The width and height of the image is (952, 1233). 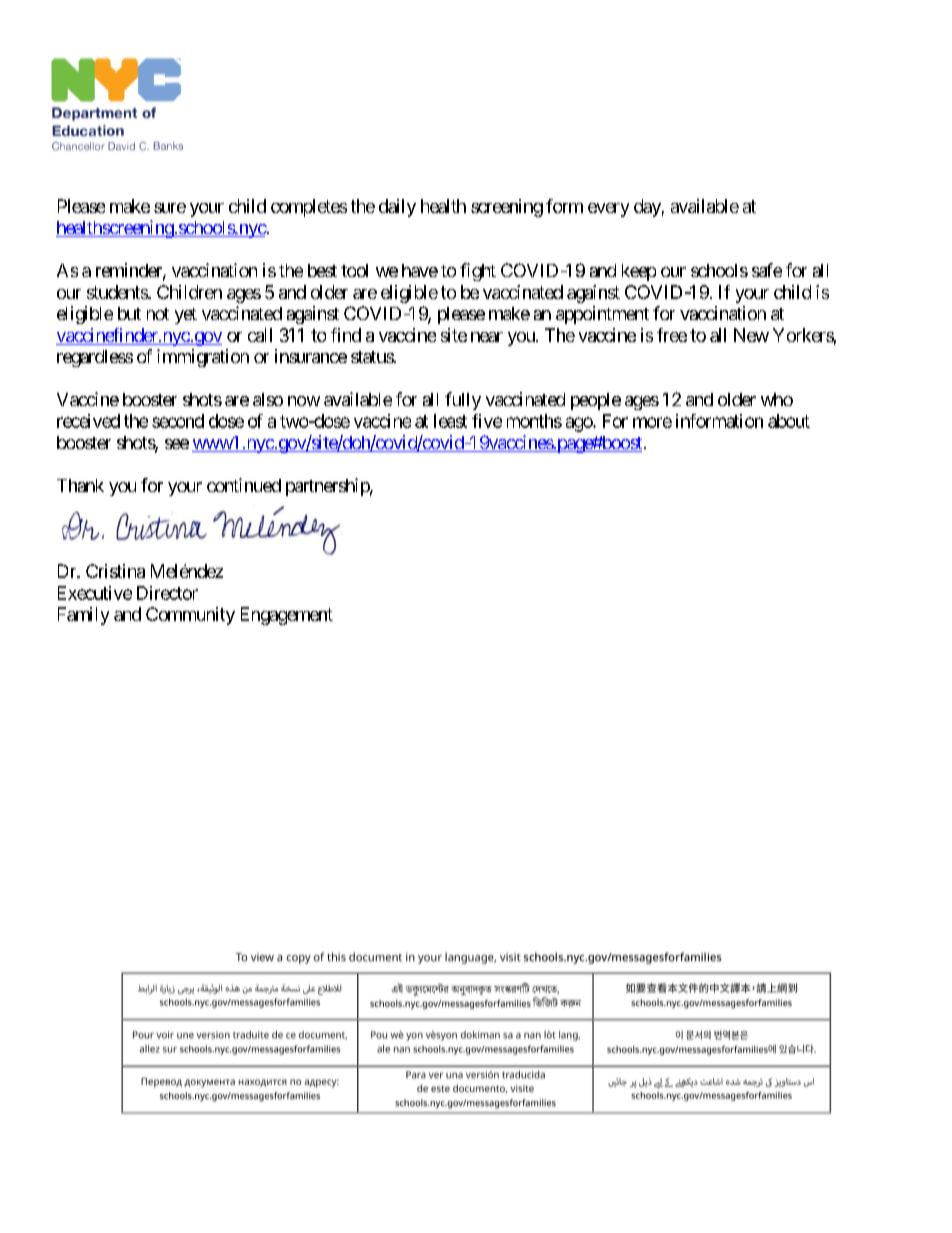 What do you see at coordinates (487, 337) in the image?
I see `near` at bounding box center [487, 337].
